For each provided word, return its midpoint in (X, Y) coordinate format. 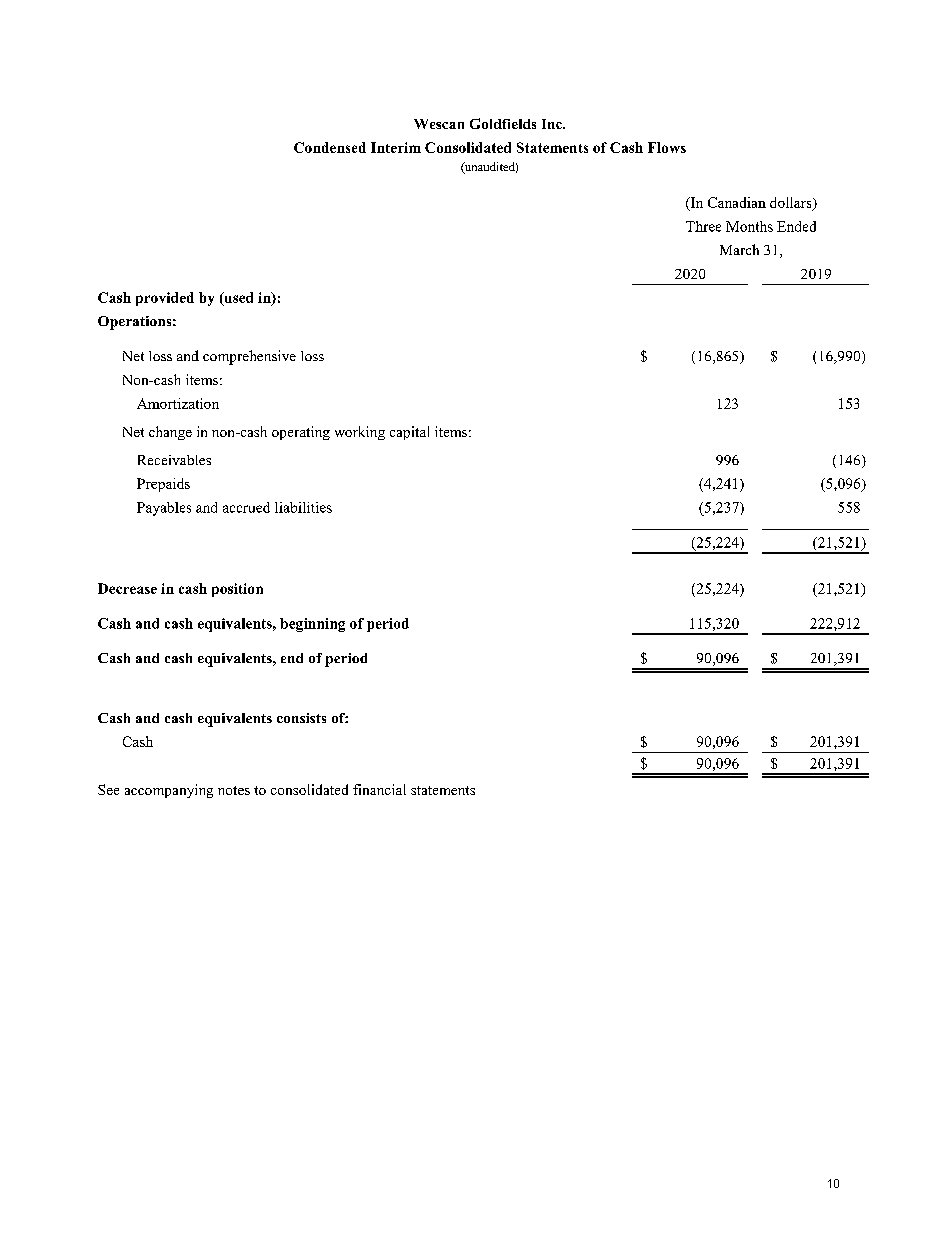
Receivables (174, 460)
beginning (312, 625)
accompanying (169, 791)
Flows (667, 147)
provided (165, 299)
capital (409, 433)
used (237, 298)
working (360, 433)
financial (379, 789)
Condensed (330, 147)
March (739, 249)
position (237, 590)
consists (301, 718)
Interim (396, 147)
